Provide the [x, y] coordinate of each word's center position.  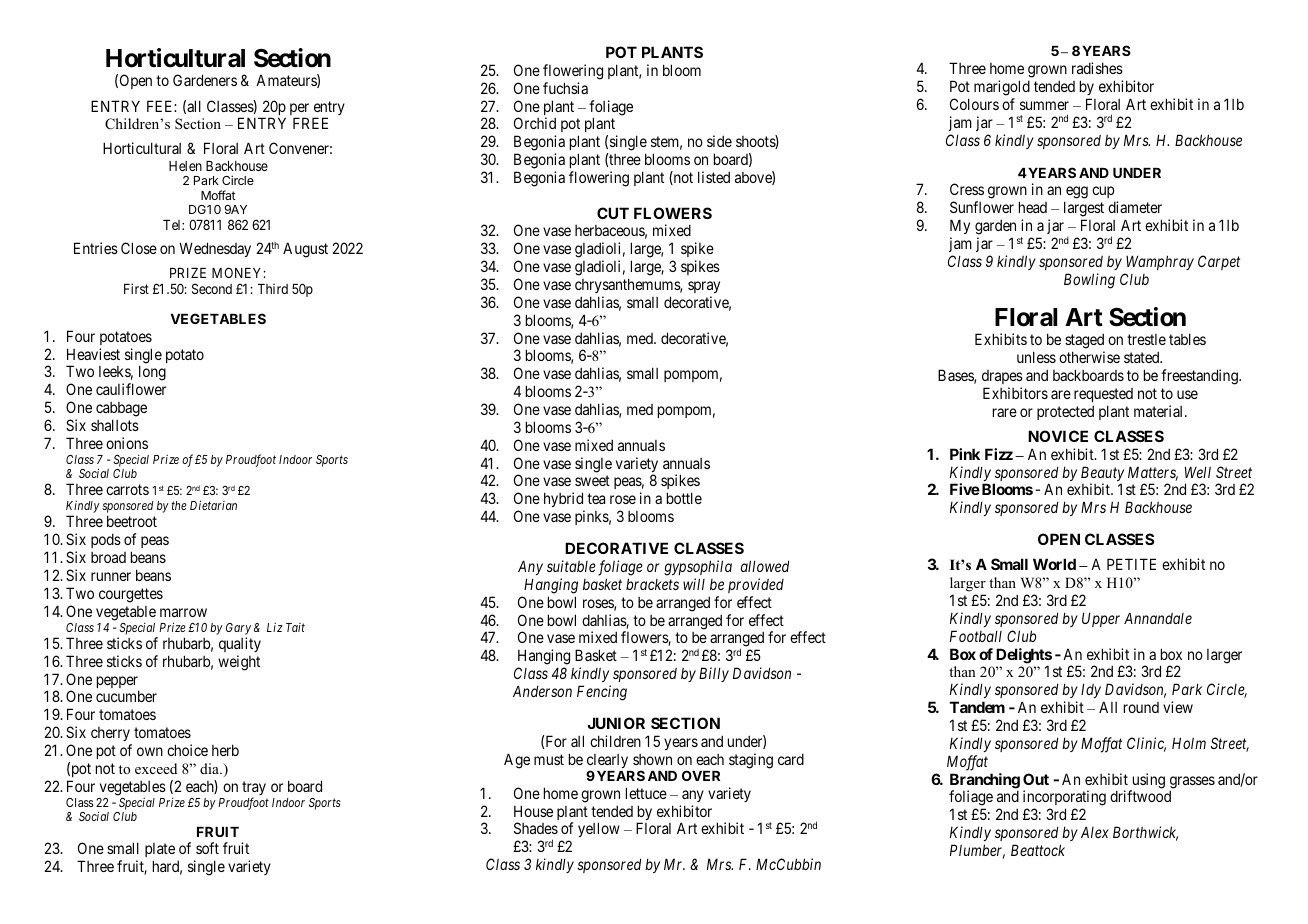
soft [207, 848]
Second [212, 288]
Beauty [1102, 475]
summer [1044, 105]
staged [1085, 342]
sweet [592, 481]
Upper [1101, 619]
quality [240, 644]
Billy [714, 674]
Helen [185, 166]
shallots [115, 425]
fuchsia [565, 88]
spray [704, 287]
